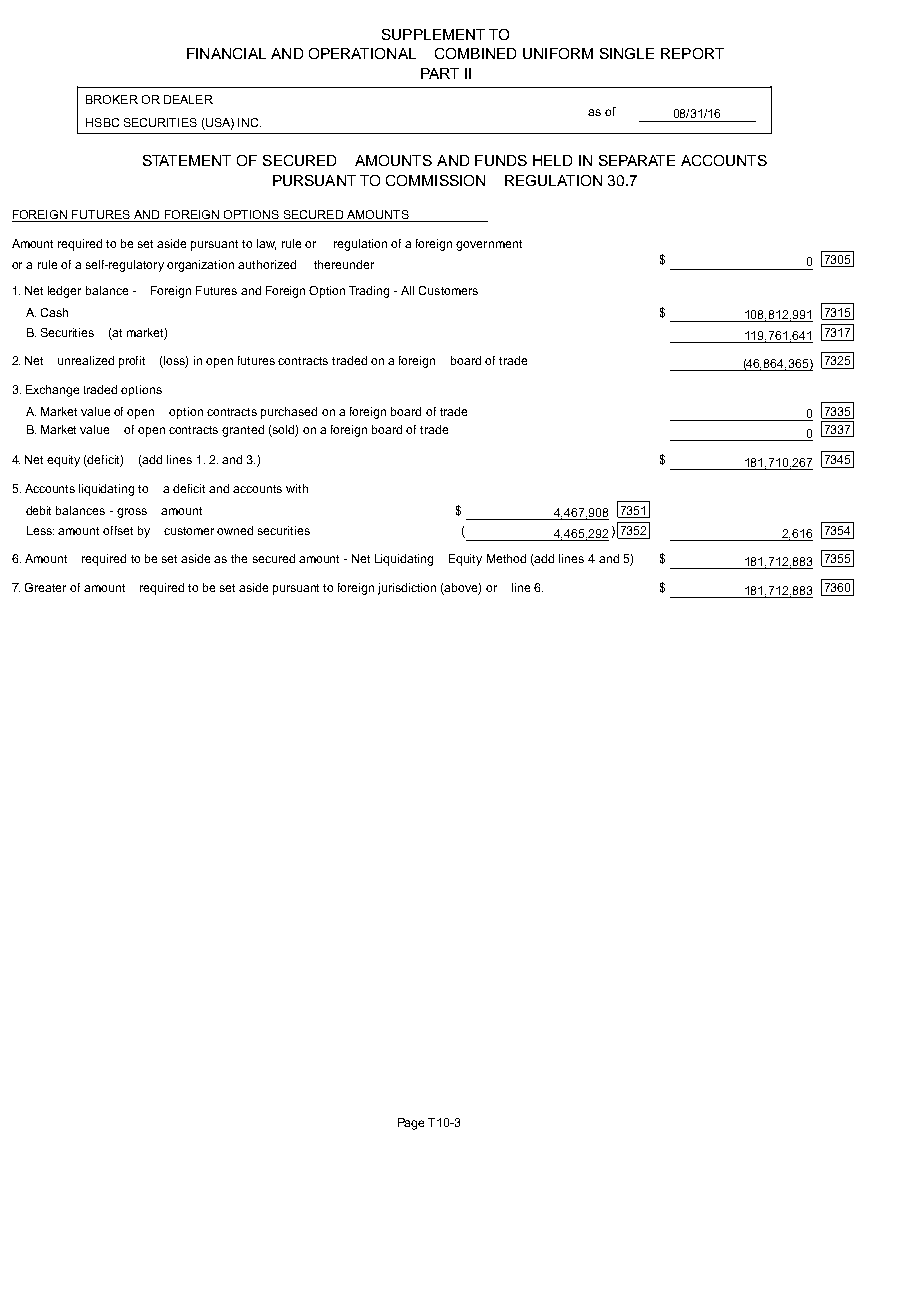 This document has width=924, height=1308. I want to click on organization, so click(200, 266).
